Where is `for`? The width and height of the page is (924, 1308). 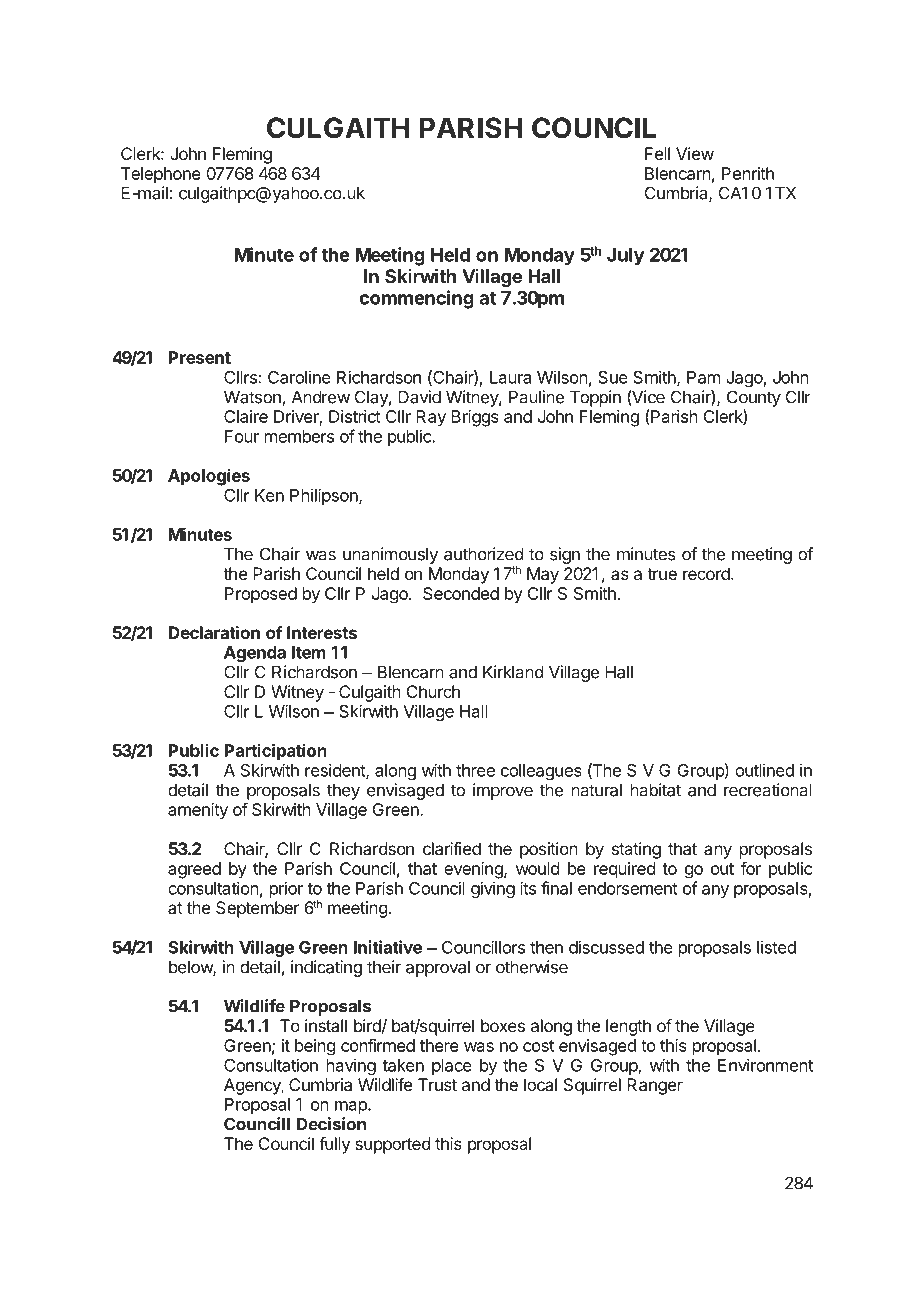 for is located at coordinates (751, 868).
